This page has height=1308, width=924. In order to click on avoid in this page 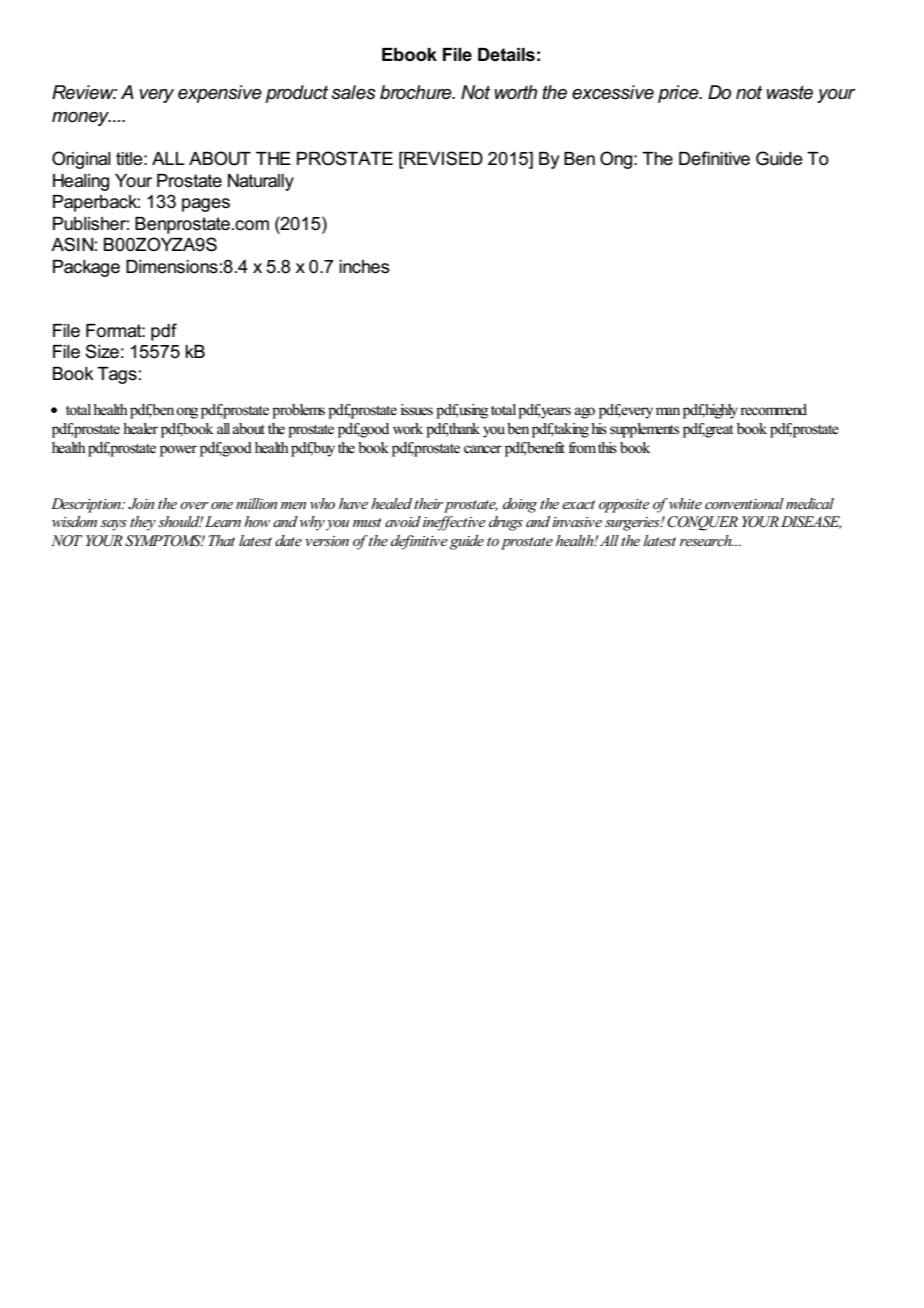, I will do `click(403, 521)`.
